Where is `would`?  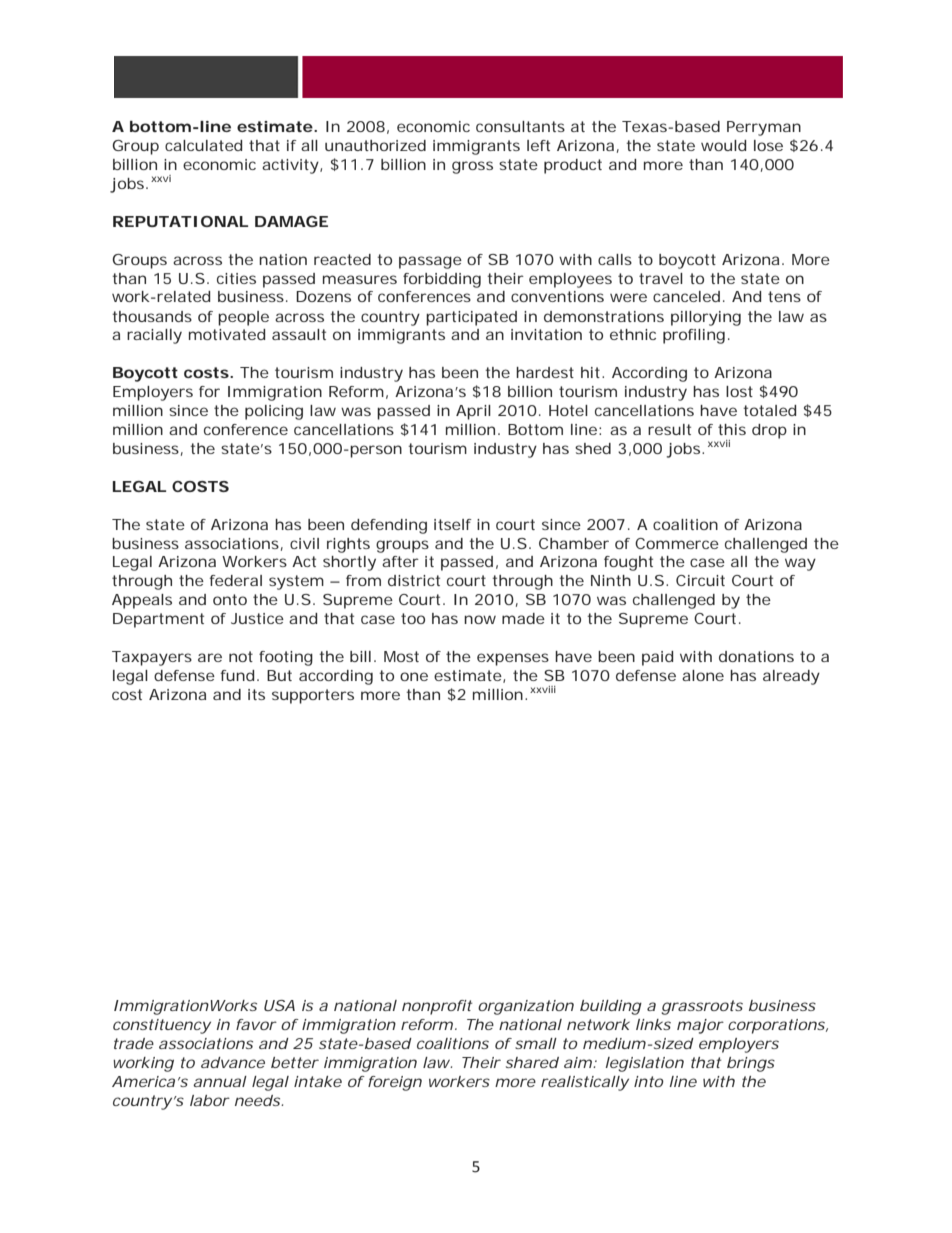 would is located at coordinates (723, 145).
